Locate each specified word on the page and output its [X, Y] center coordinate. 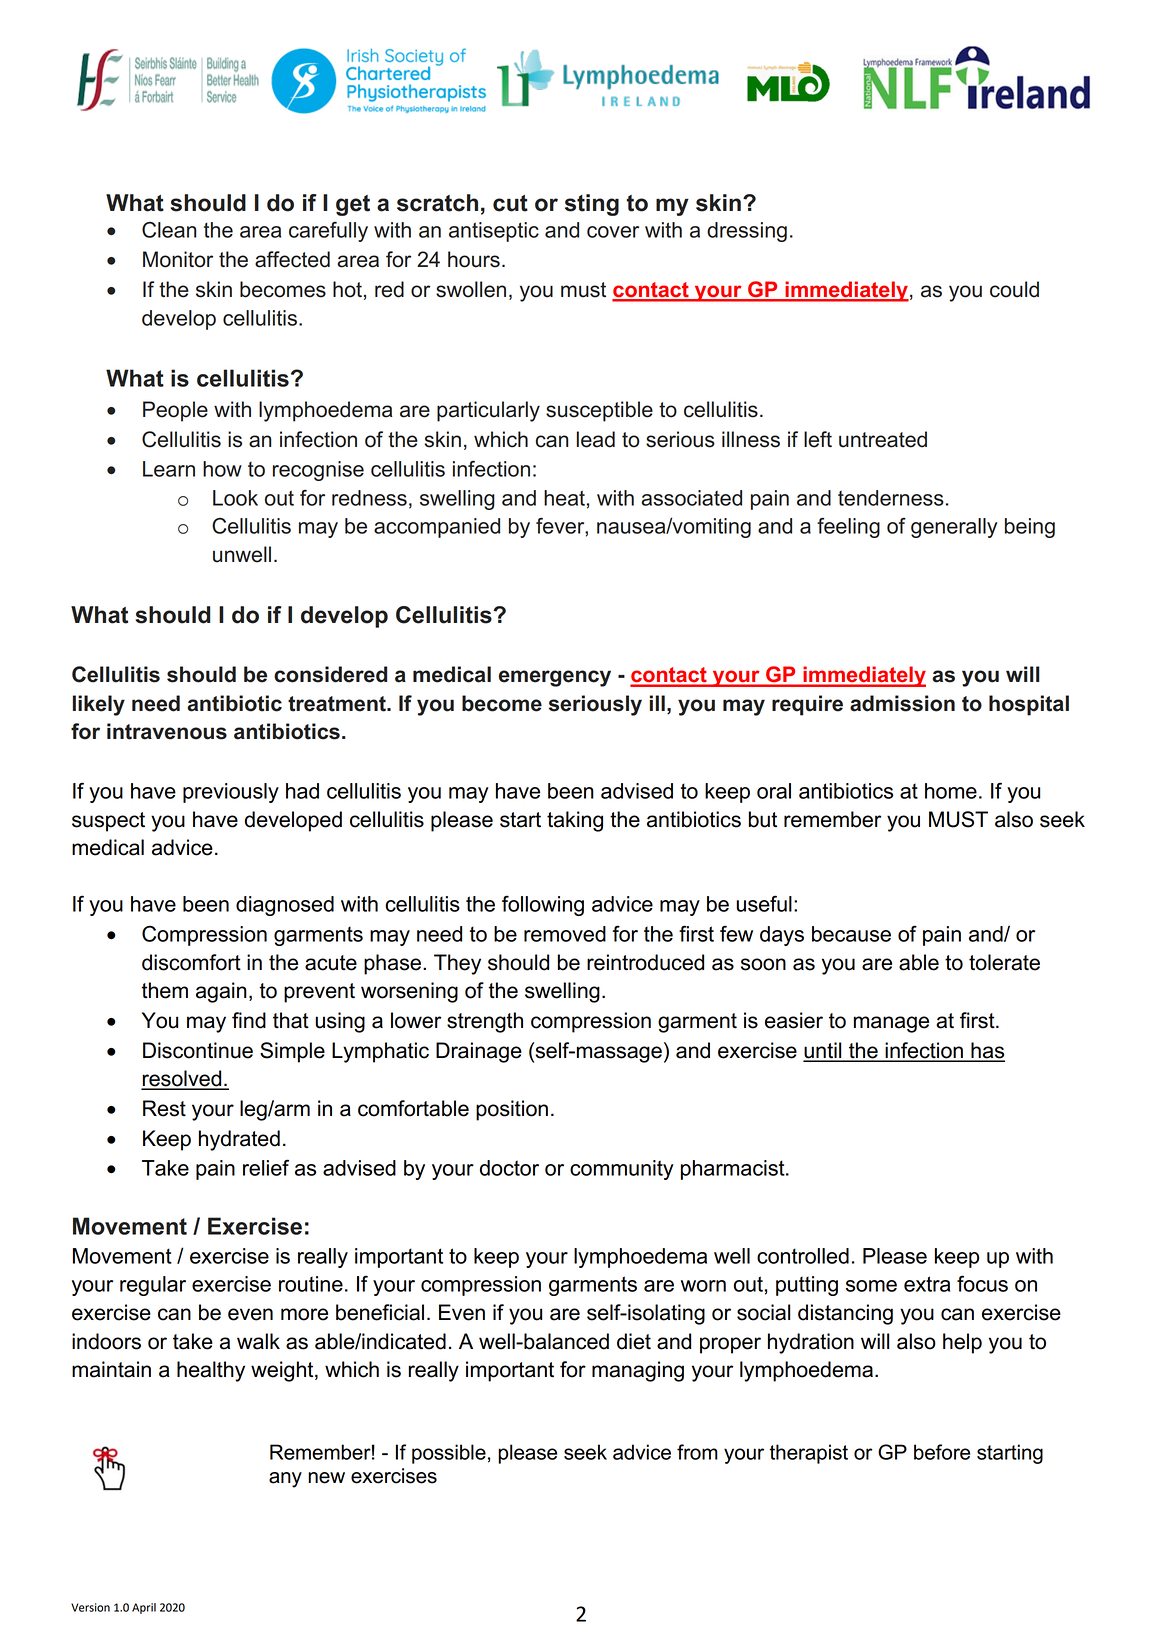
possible [449, 1454]
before [942, 1452]
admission [902, 703]
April [144, 1608]
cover [613, 232]
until [823, 1051]
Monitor [178, 259]
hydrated [239, 1140]
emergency [555, 678]
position [512, 1110]
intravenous [167, 731]
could [1014, 289]
